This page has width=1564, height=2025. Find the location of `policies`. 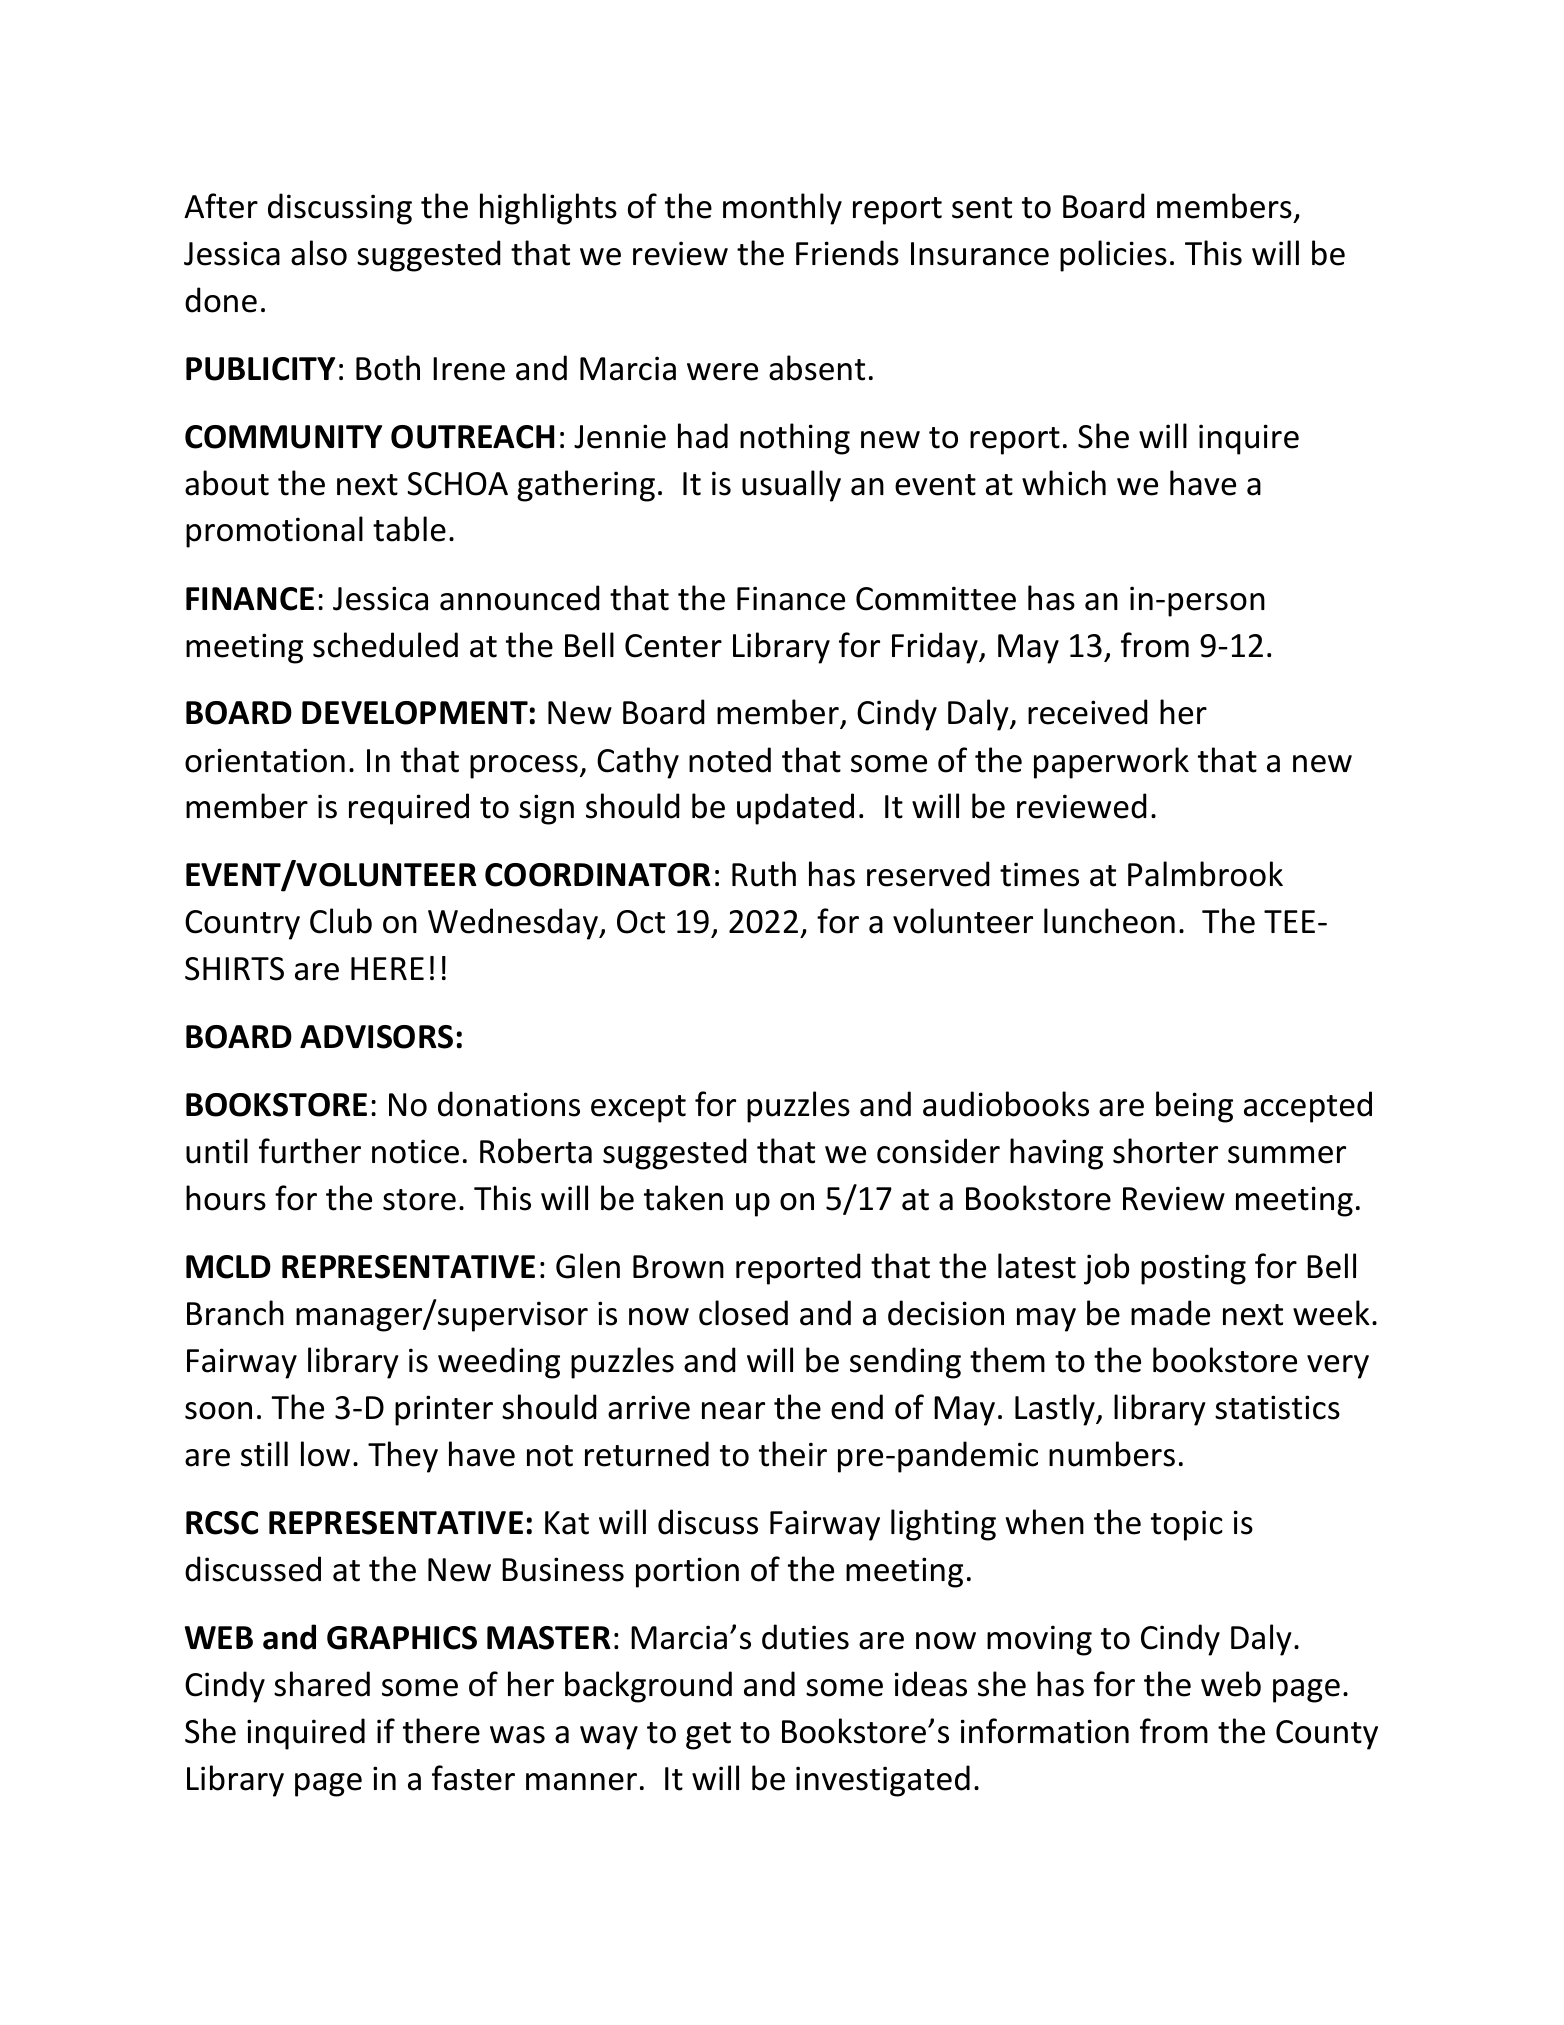

policies is located at coordinates (1113, 256).
